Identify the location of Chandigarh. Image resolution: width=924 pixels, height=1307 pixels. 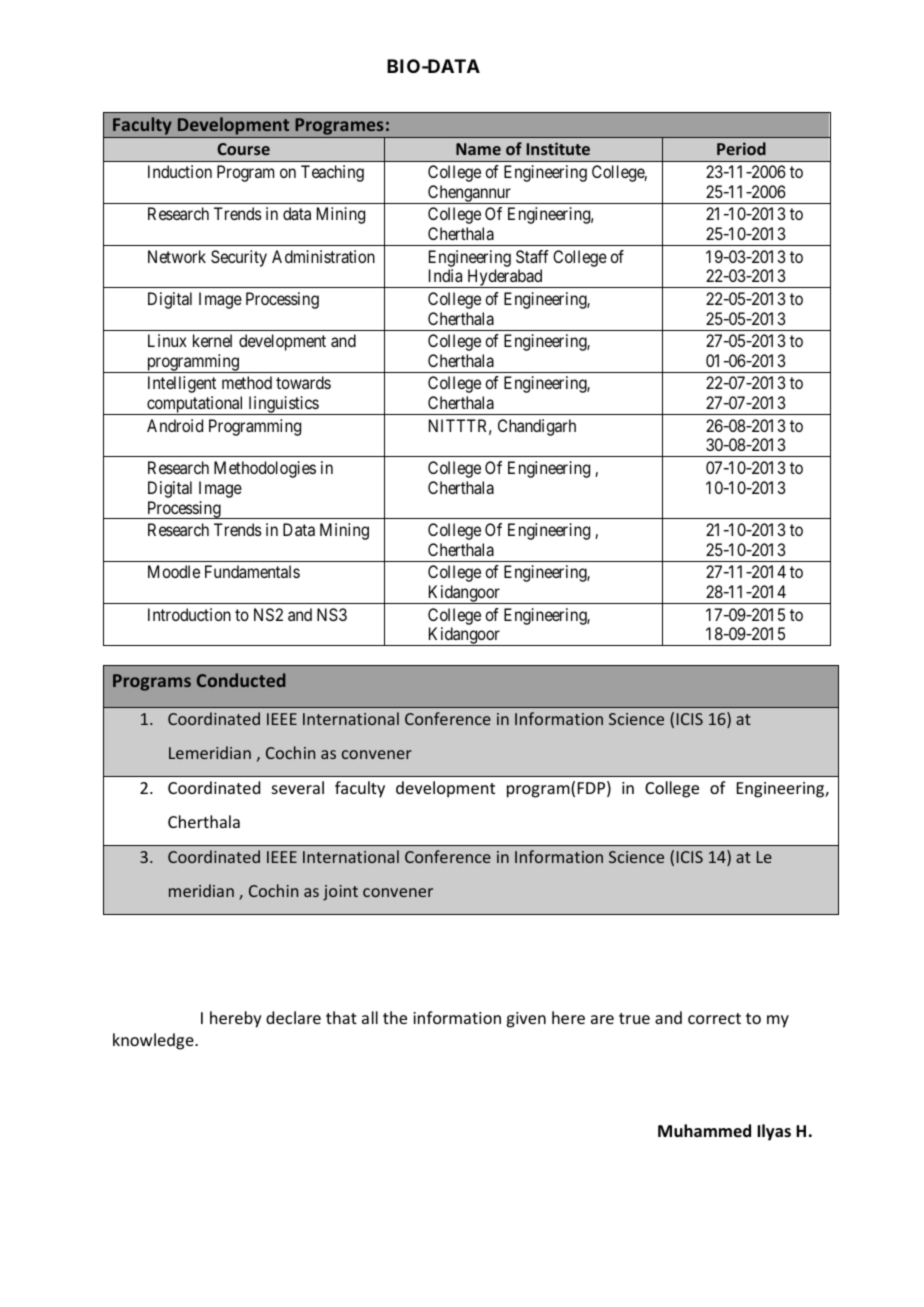
(537, 427).
